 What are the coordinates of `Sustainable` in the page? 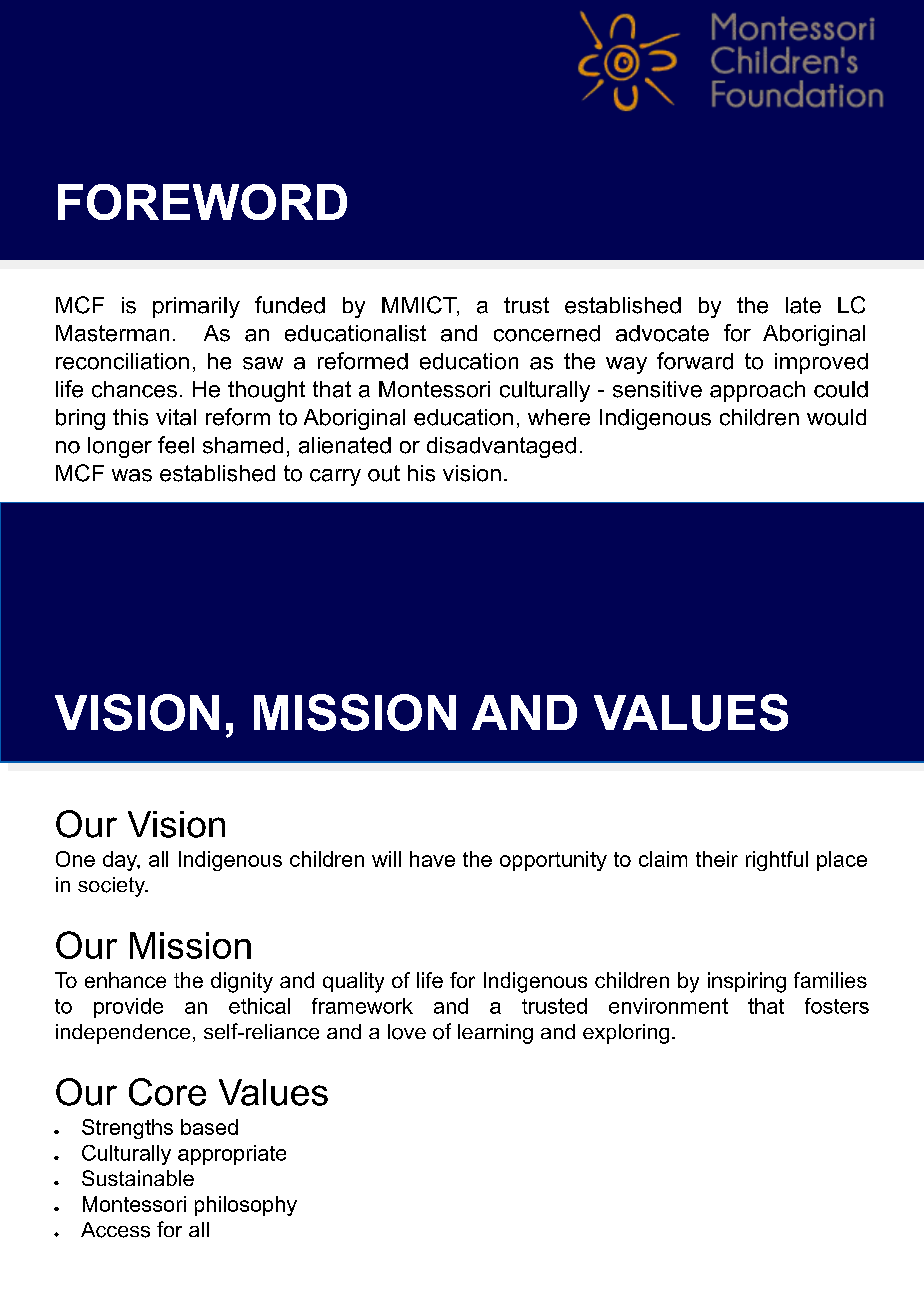 It's located at (138, 1178).
